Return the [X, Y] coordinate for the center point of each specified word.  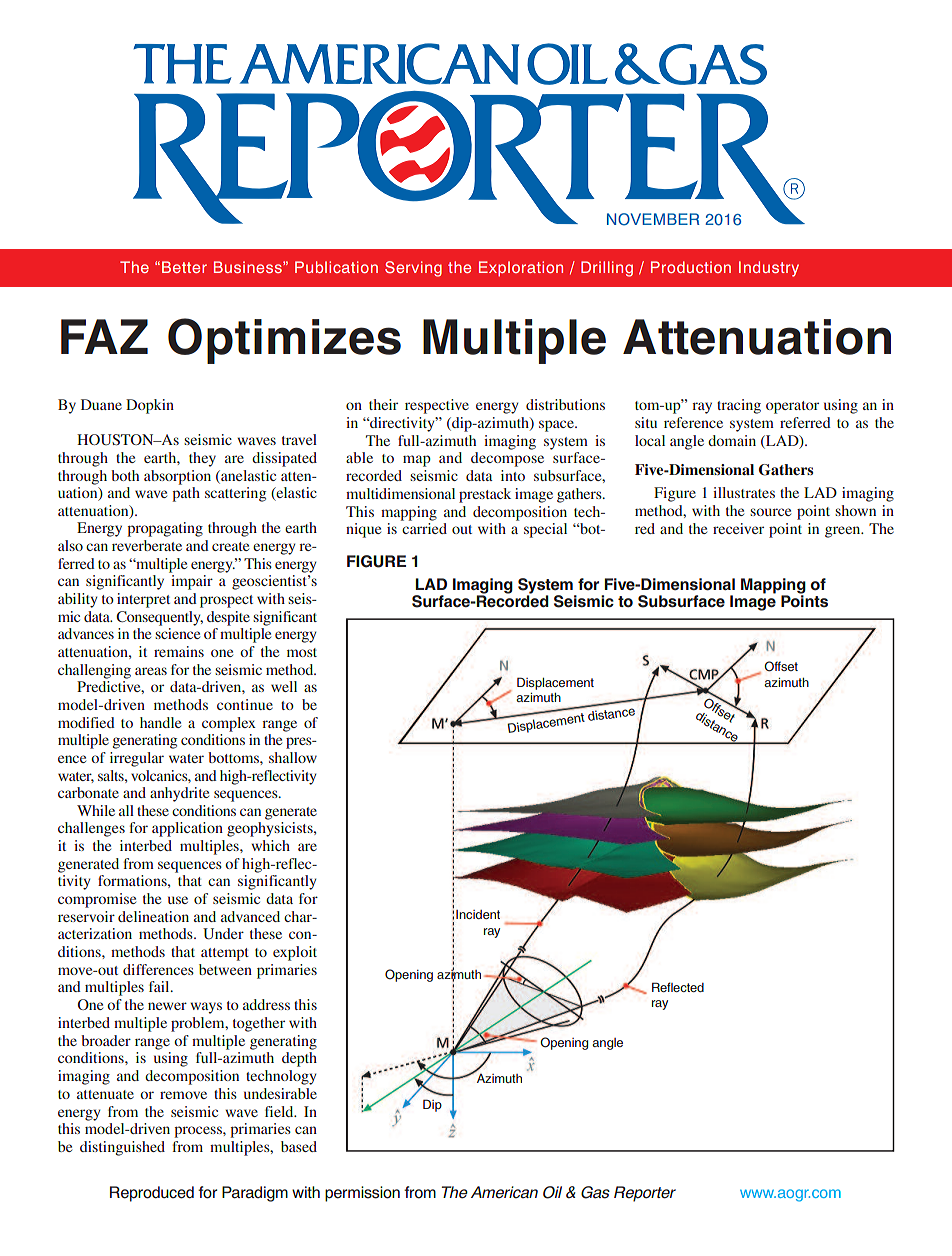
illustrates [744, 492]
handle [160, 722]
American [504, 1192]
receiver [738, 528]
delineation [153, 916]
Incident [478, 914]
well [284, 686]
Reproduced [152, 1194]
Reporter [645, 1194]
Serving [413, 269]
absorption [177, 477]
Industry [769, 269]
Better [184, 267]
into [513, 475]
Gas [595, 1192]
